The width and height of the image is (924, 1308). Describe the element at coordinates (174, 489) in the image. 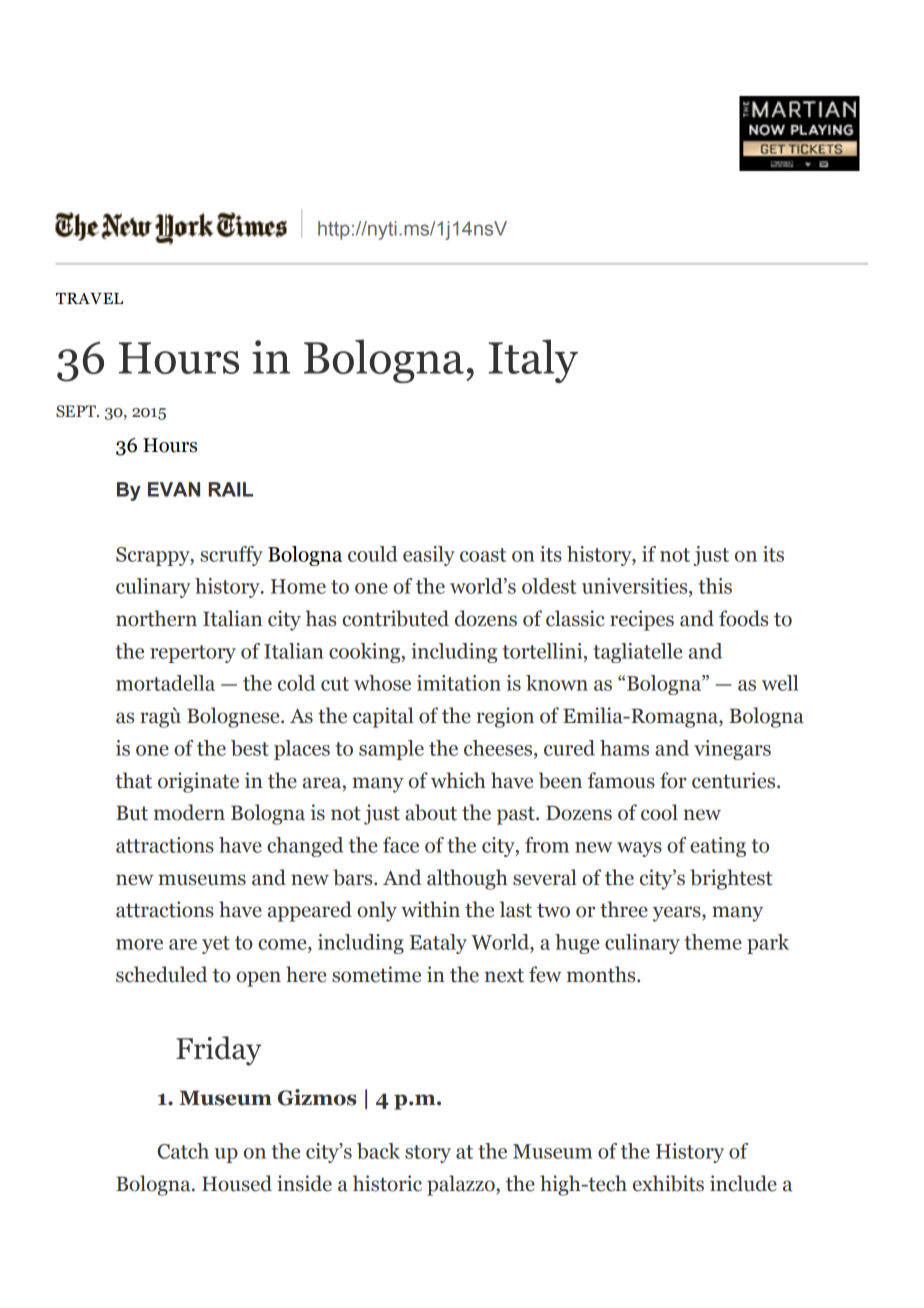

I see `EVAN` at that location.
